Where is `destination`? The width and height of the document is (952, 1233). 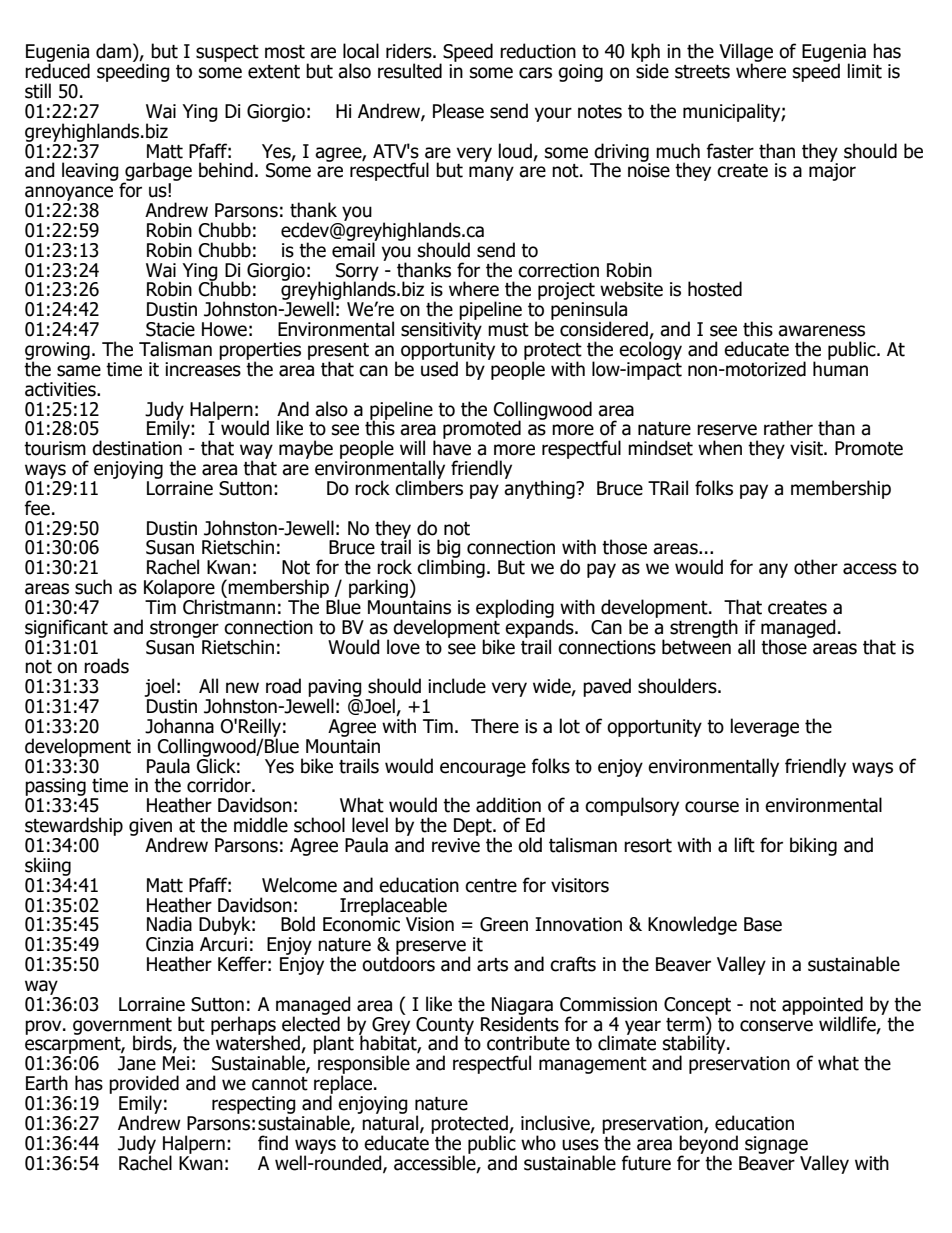
destination is located at coordinates (137, 448).
